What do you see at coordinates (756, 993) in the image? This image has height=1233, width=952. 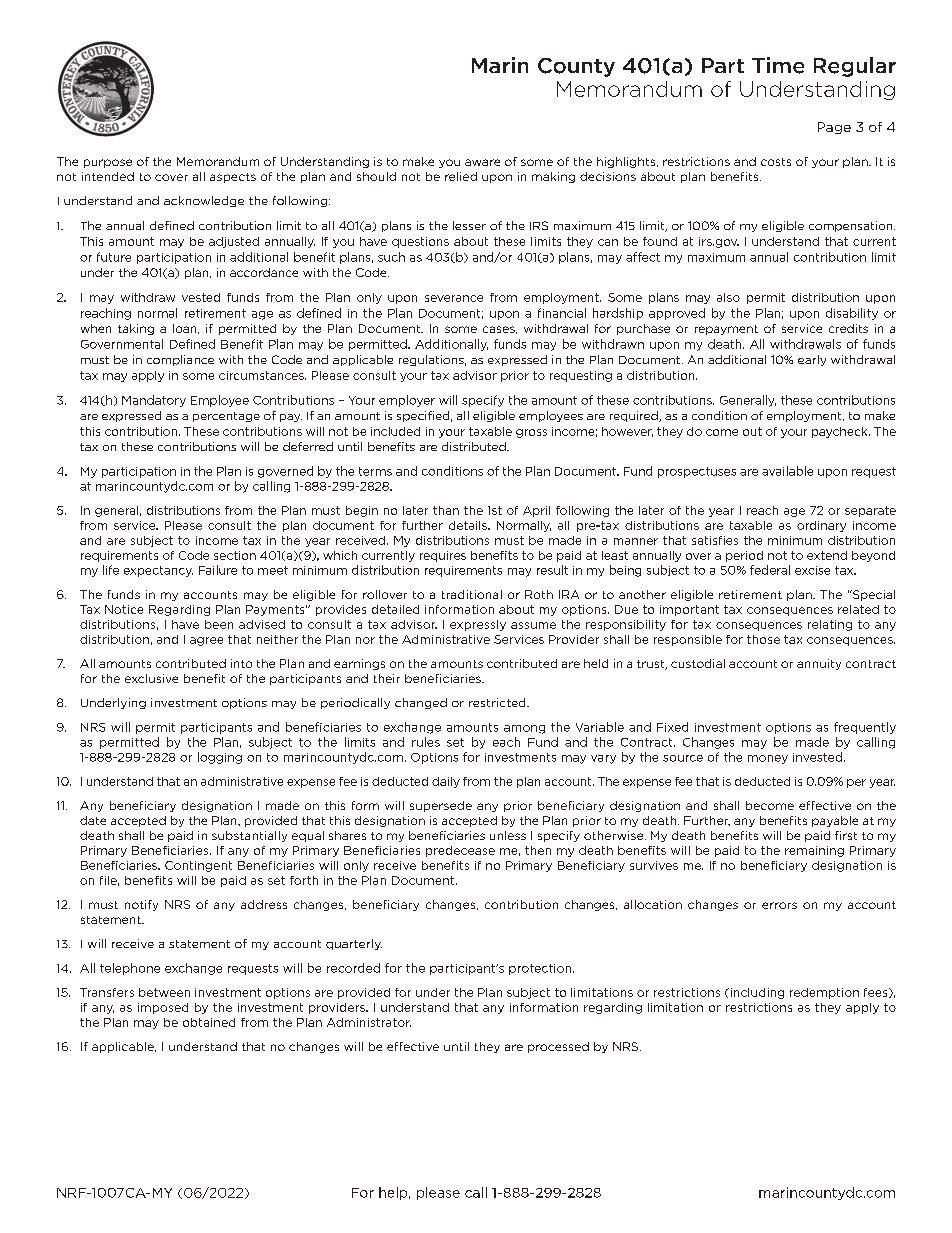 I see `including` at bounding box center [756, 993].
